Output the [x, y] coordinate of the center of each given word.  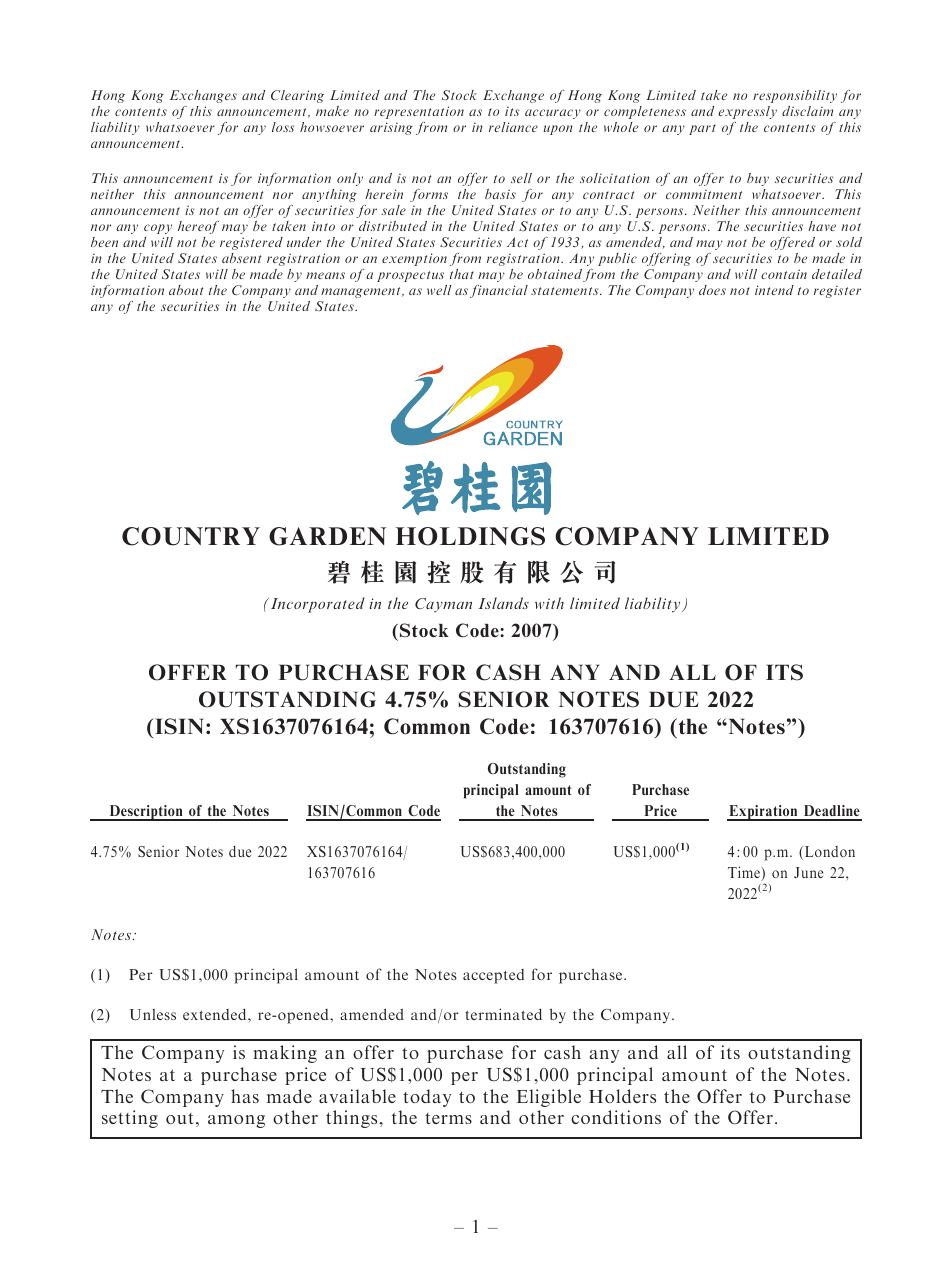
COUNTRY [191, 536]
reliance [513, 127]
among [236, 1121]
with [549, 603]
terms [448, 1118]
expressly [747, 112]
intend [774, 290]
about [186, 290]
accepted [493, 976]
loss [283, 127]
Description [146, 813]
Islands [504, 603]
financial [499, 291]
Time [745, 873]
